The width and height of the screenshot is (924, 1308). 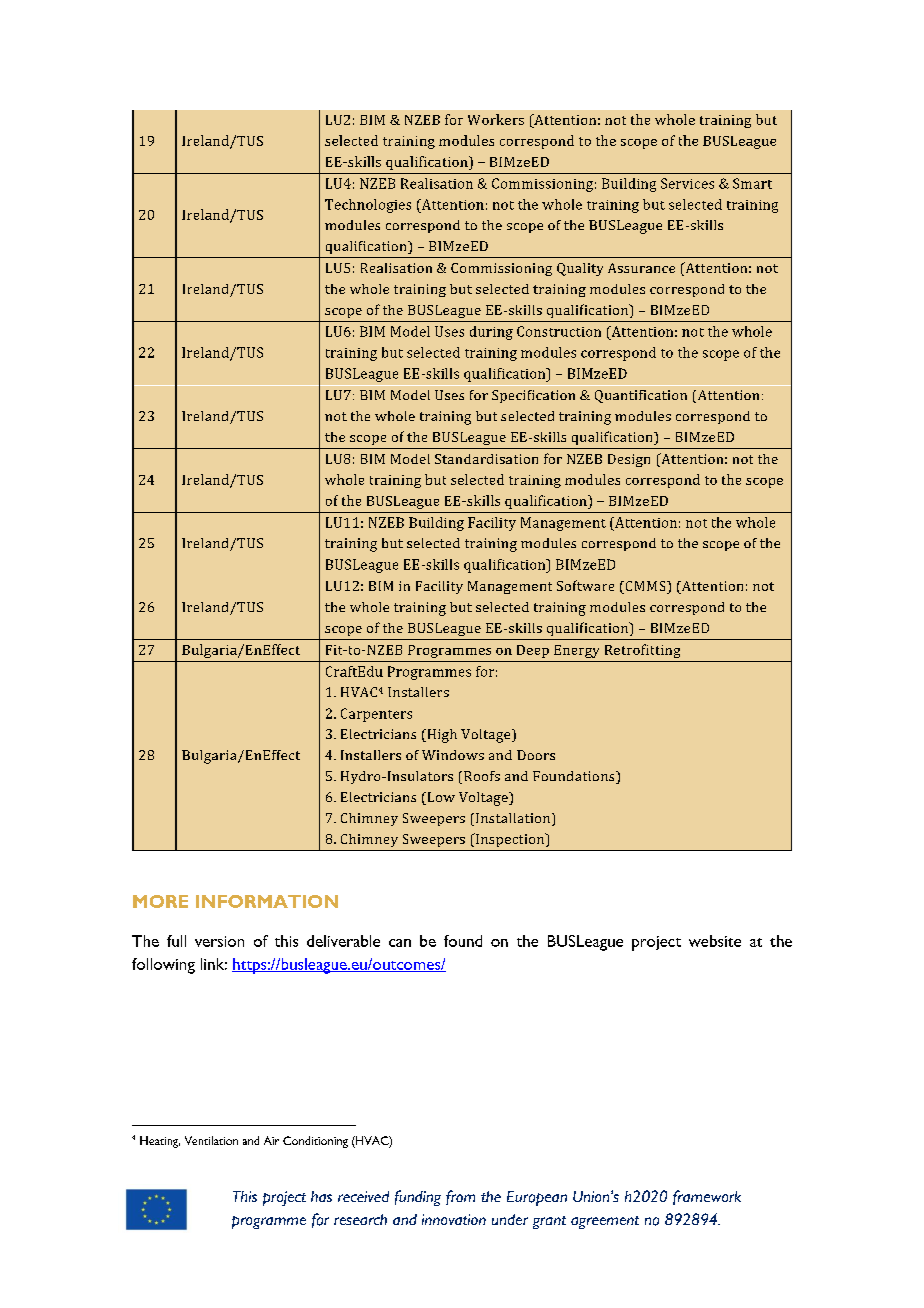 What do you see at coordinates (267, 901) in the screenshot?
I see `INFORMATION` at bounding box center [267, 901].
